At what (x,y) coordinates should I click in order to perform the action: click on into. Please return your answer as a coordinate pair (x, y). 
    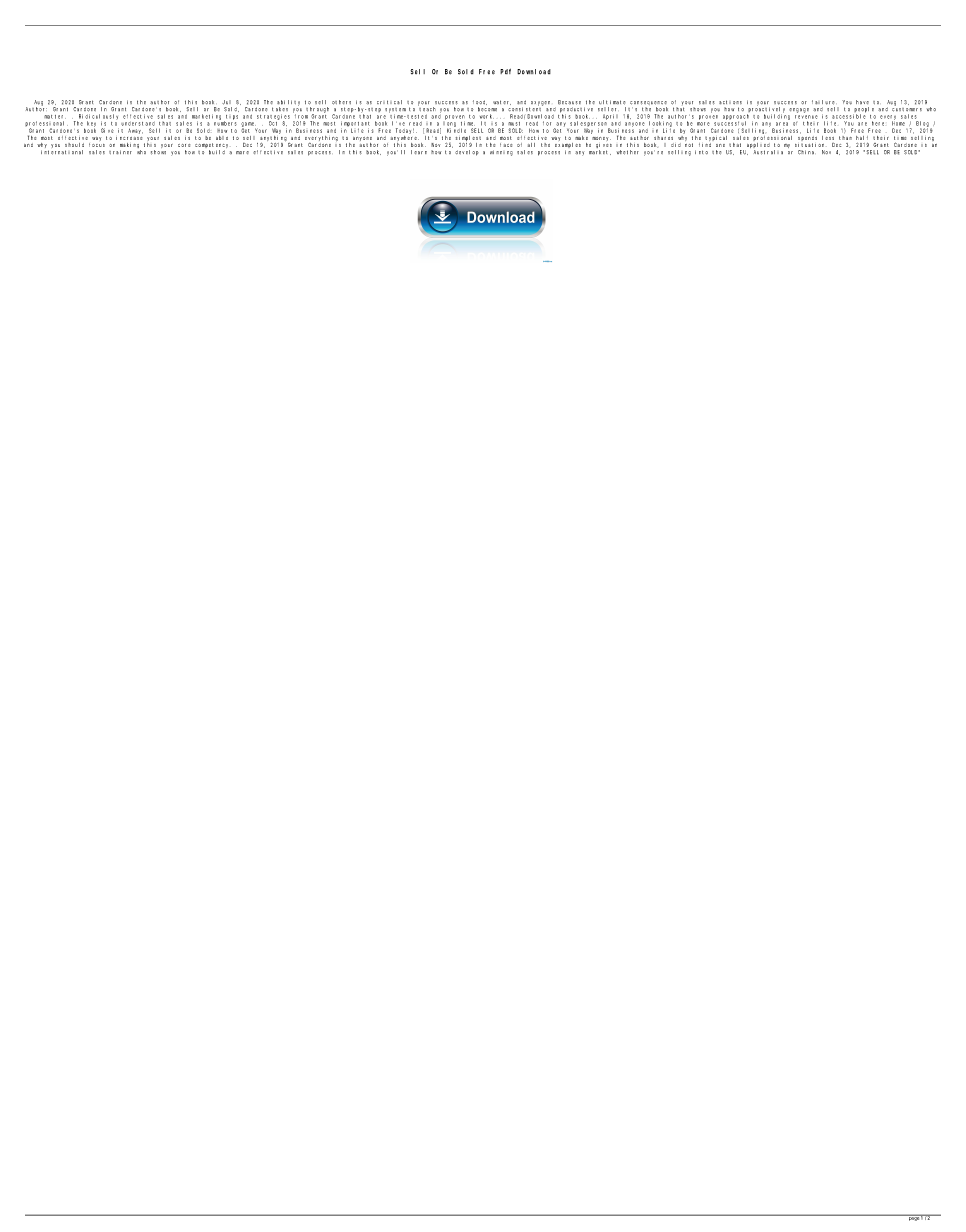
    Looking at the image, I should click on (701, 152).
